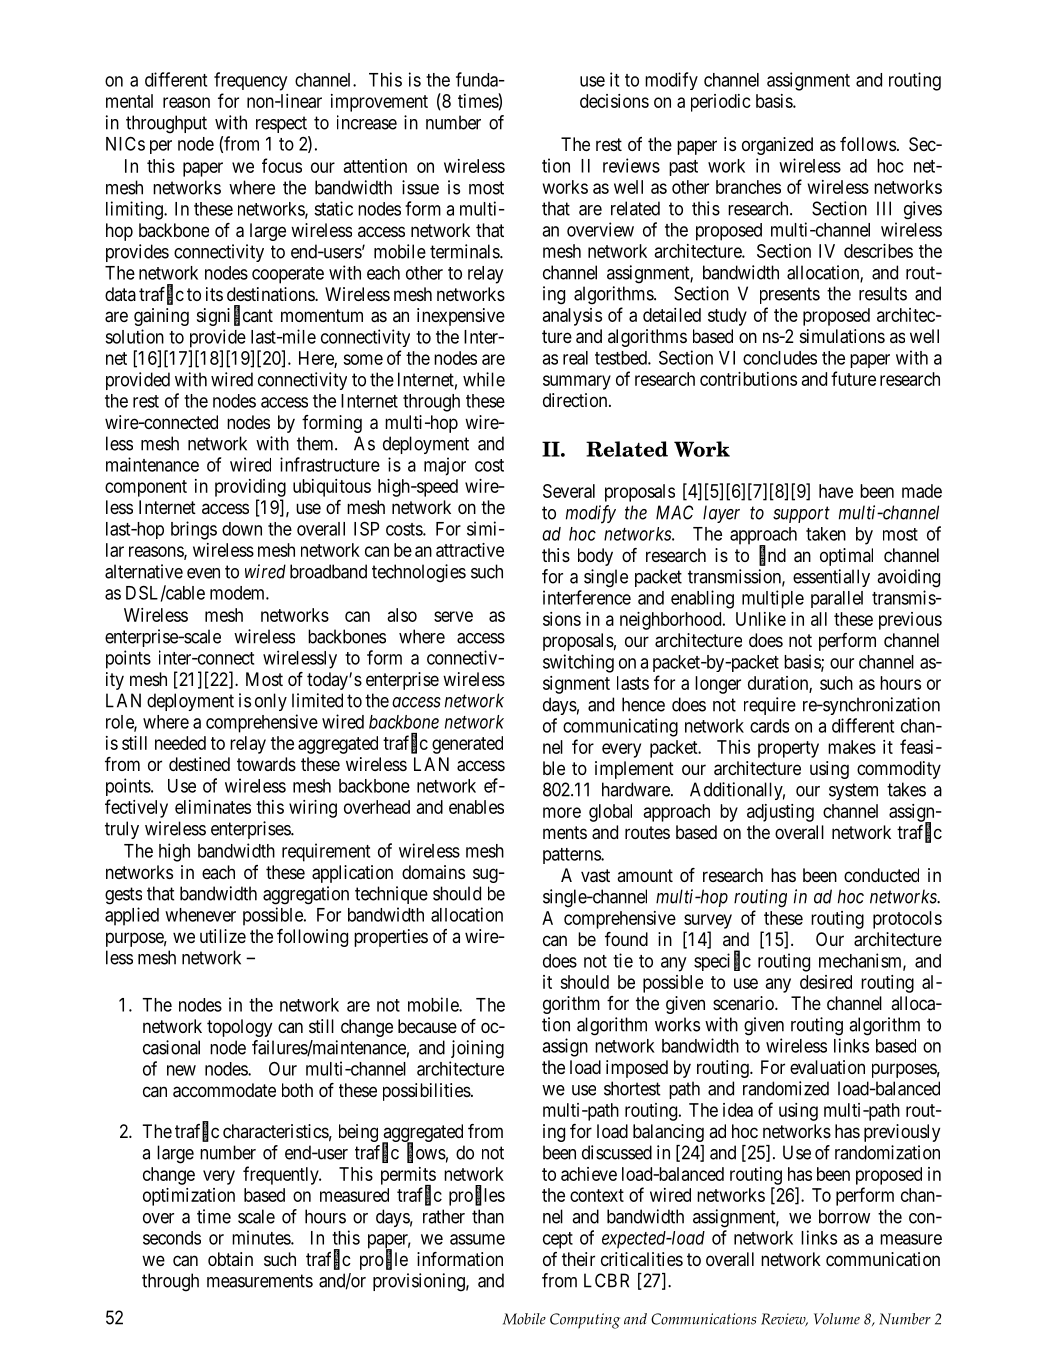 The height and width of the image is (1355, 1047). I want to click on issue, so click(420, 187).
